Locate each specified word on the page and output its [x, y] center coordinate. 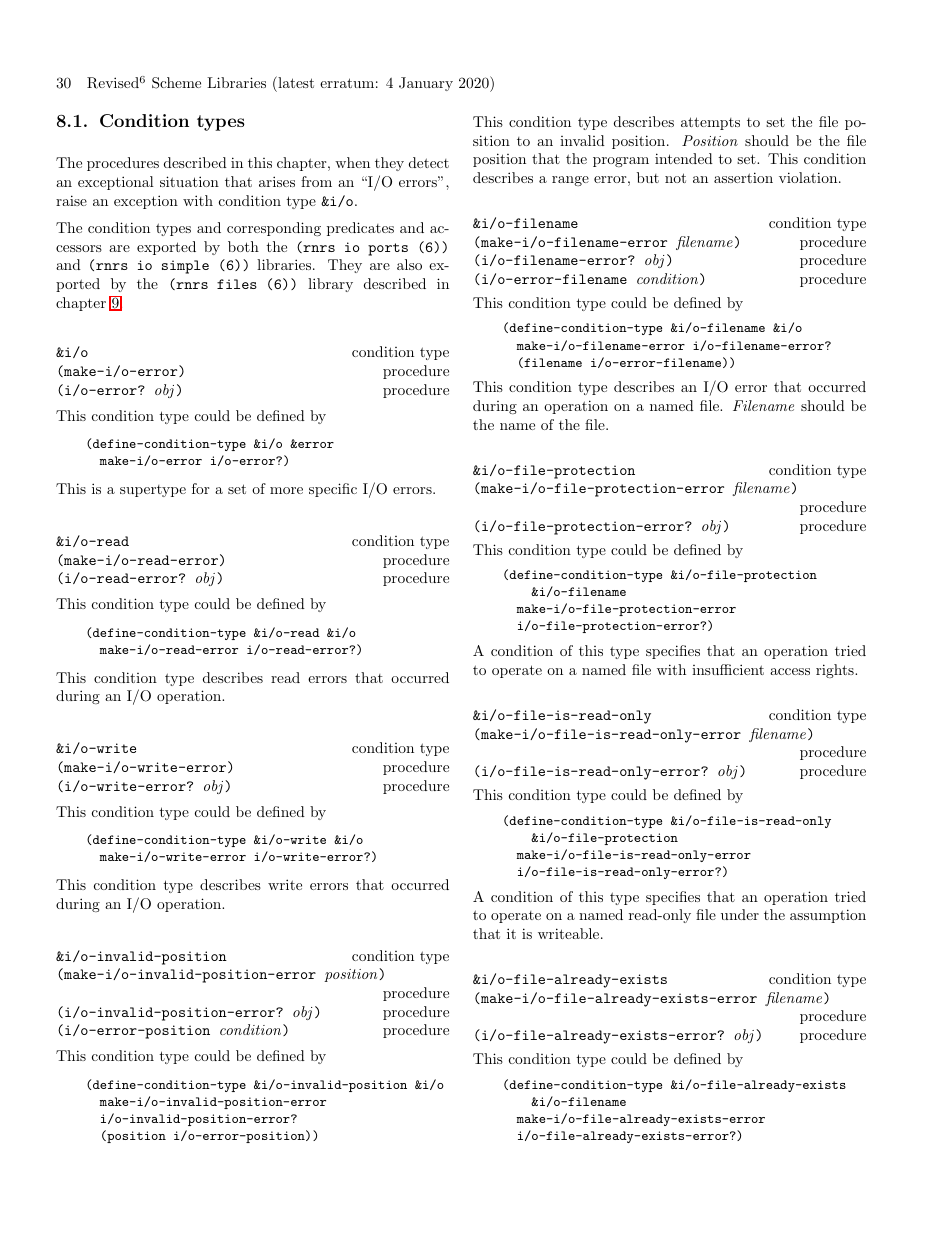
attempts [710, 123]
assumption [828, 916]
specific [333, 490]
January [426, 84]
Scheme [176, 83]
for [200, 488]
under [740, 914]
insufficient [728, 669]
